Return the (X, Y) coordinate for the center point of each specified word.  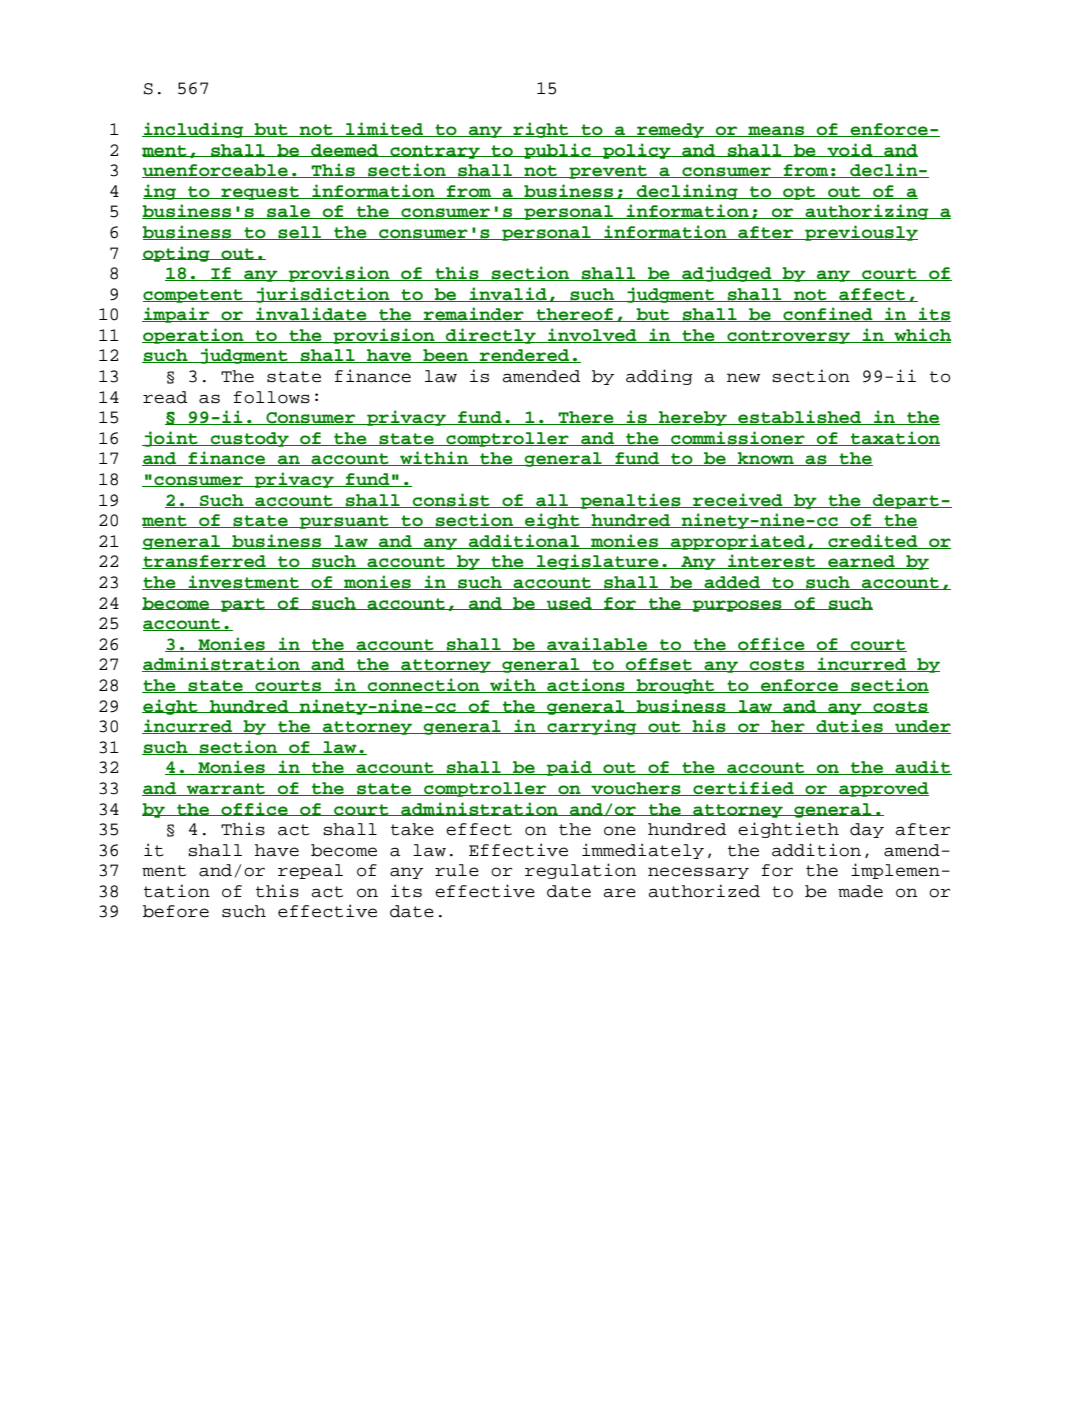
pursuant (344, 522)
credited (873, 541)
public (557, 151)
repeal (310, 871)
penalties (630, 501)
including (194, 130)
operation (194, 336)
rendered (525, 356)
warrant (226, 789)
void (850, 150)
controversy (789, 337)
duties (849, 726)
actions (586, 685)
